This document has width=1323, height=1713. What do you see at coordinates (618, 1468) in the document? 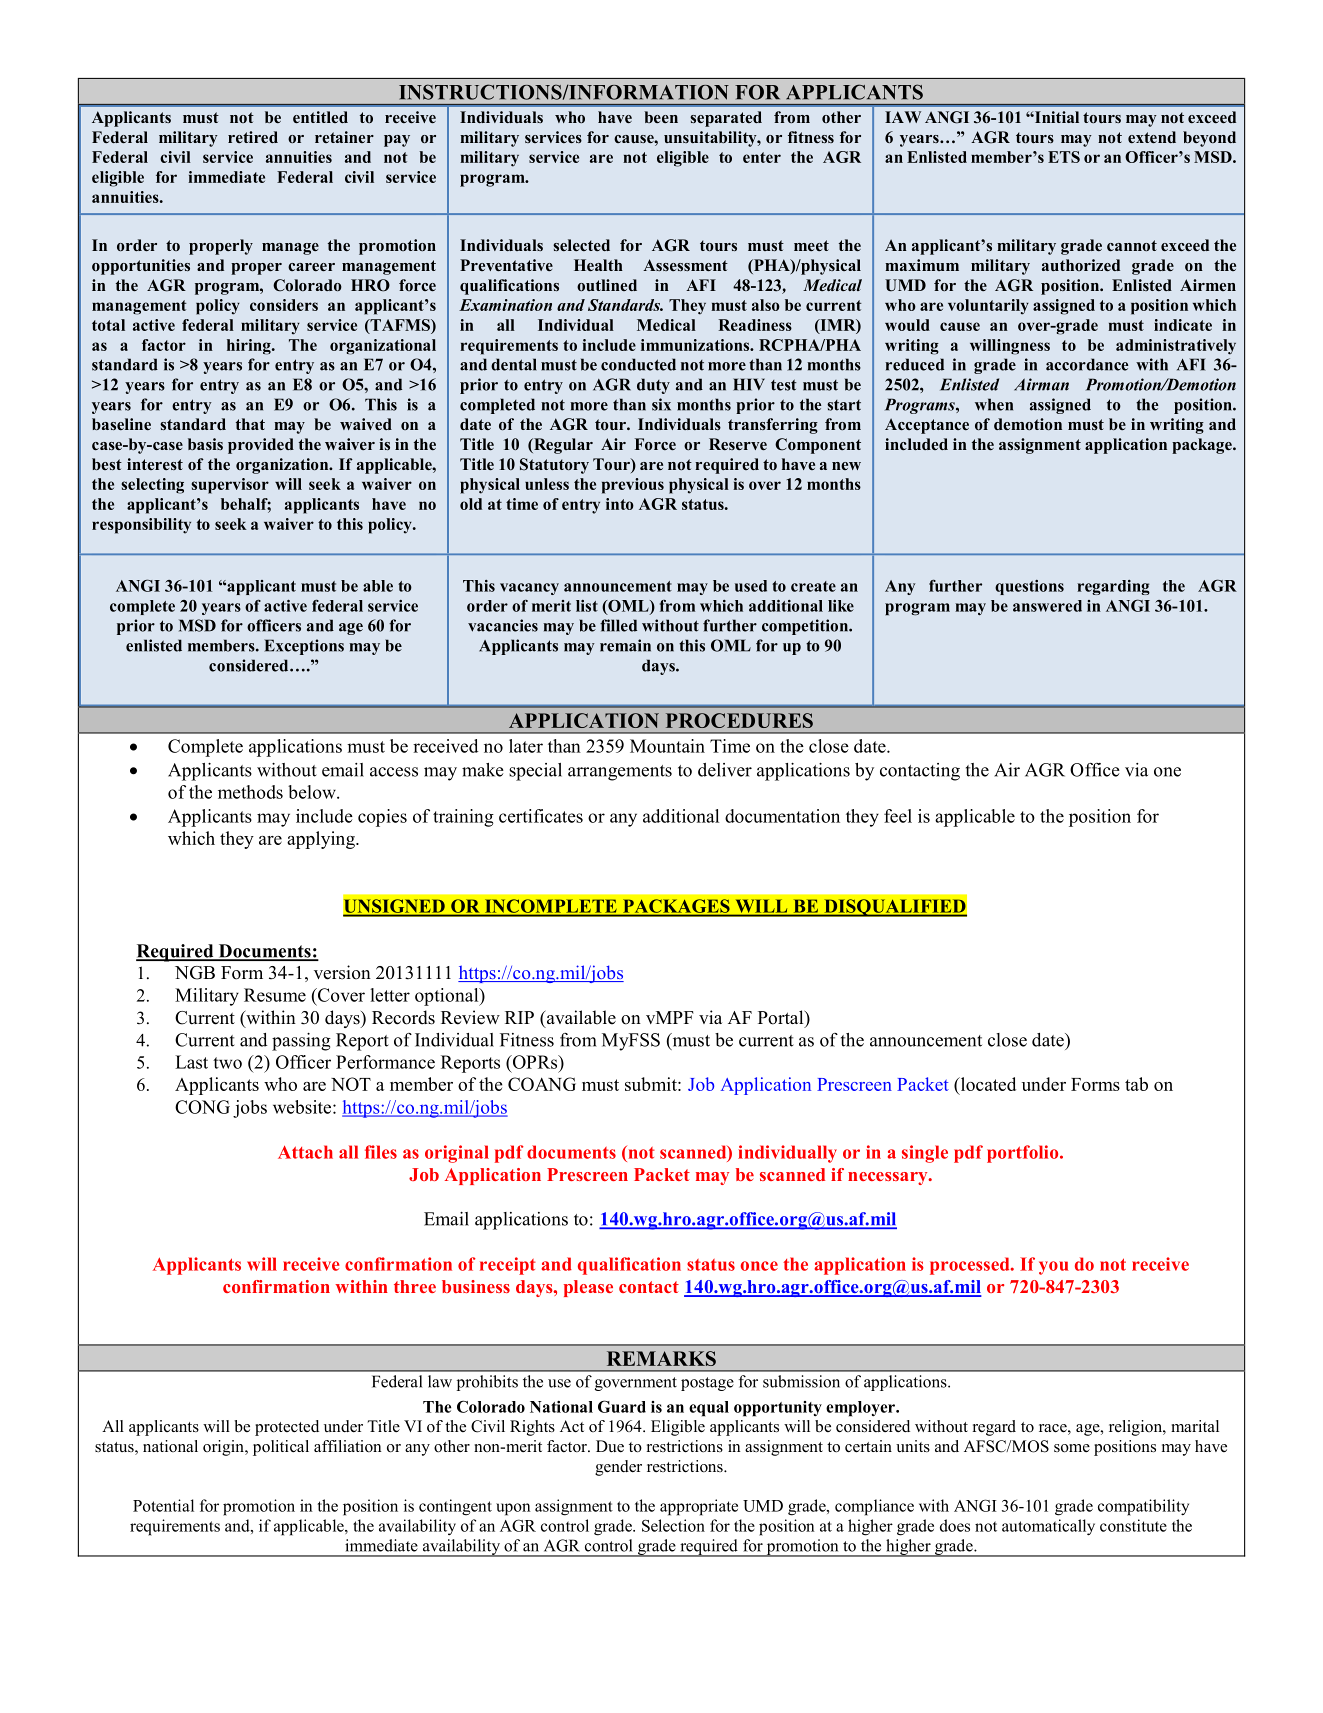
I see `gender` at bounding box center [618, 1468].
